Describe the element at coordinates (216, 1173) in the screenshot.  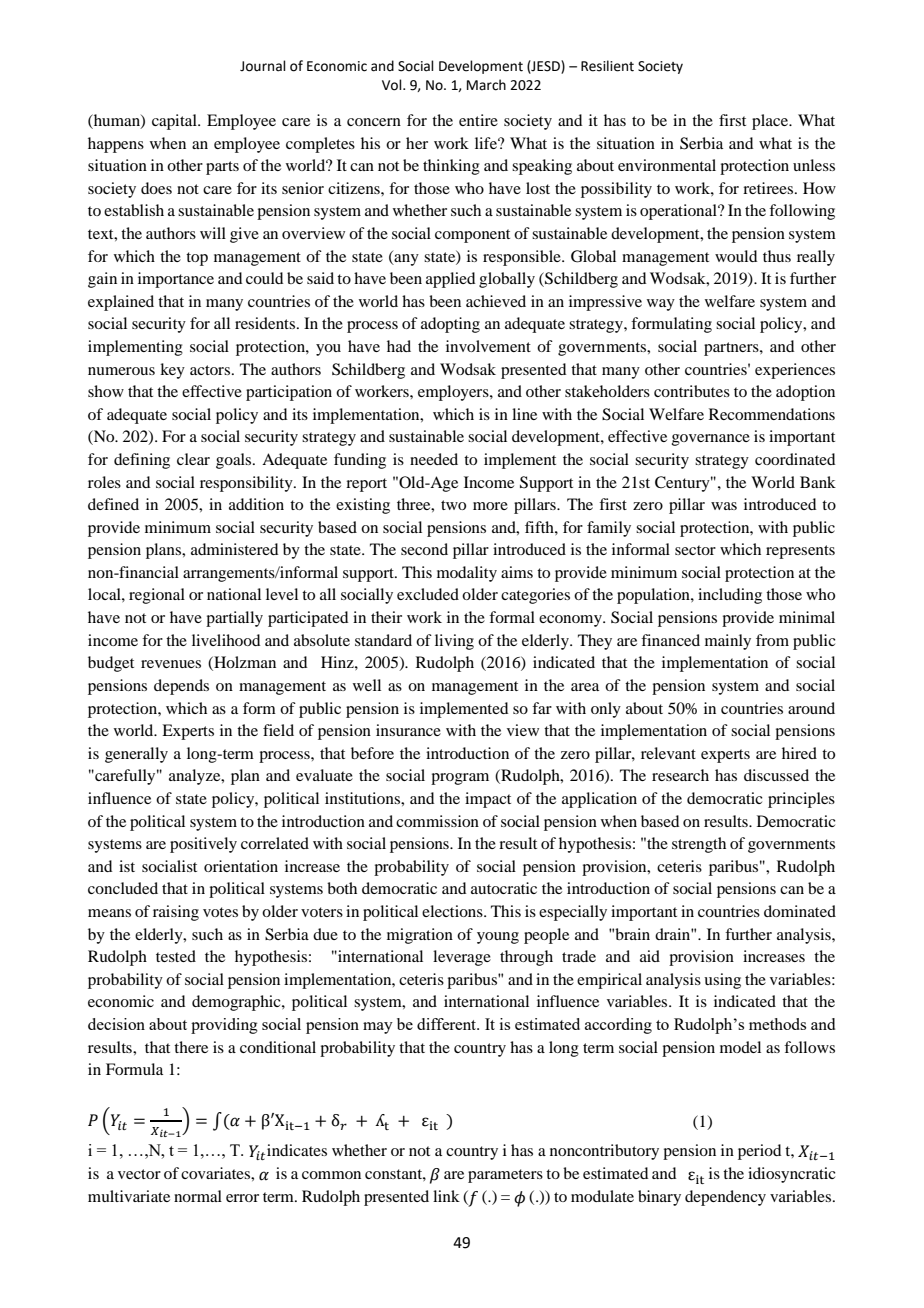
I see `covariates` at that location.
